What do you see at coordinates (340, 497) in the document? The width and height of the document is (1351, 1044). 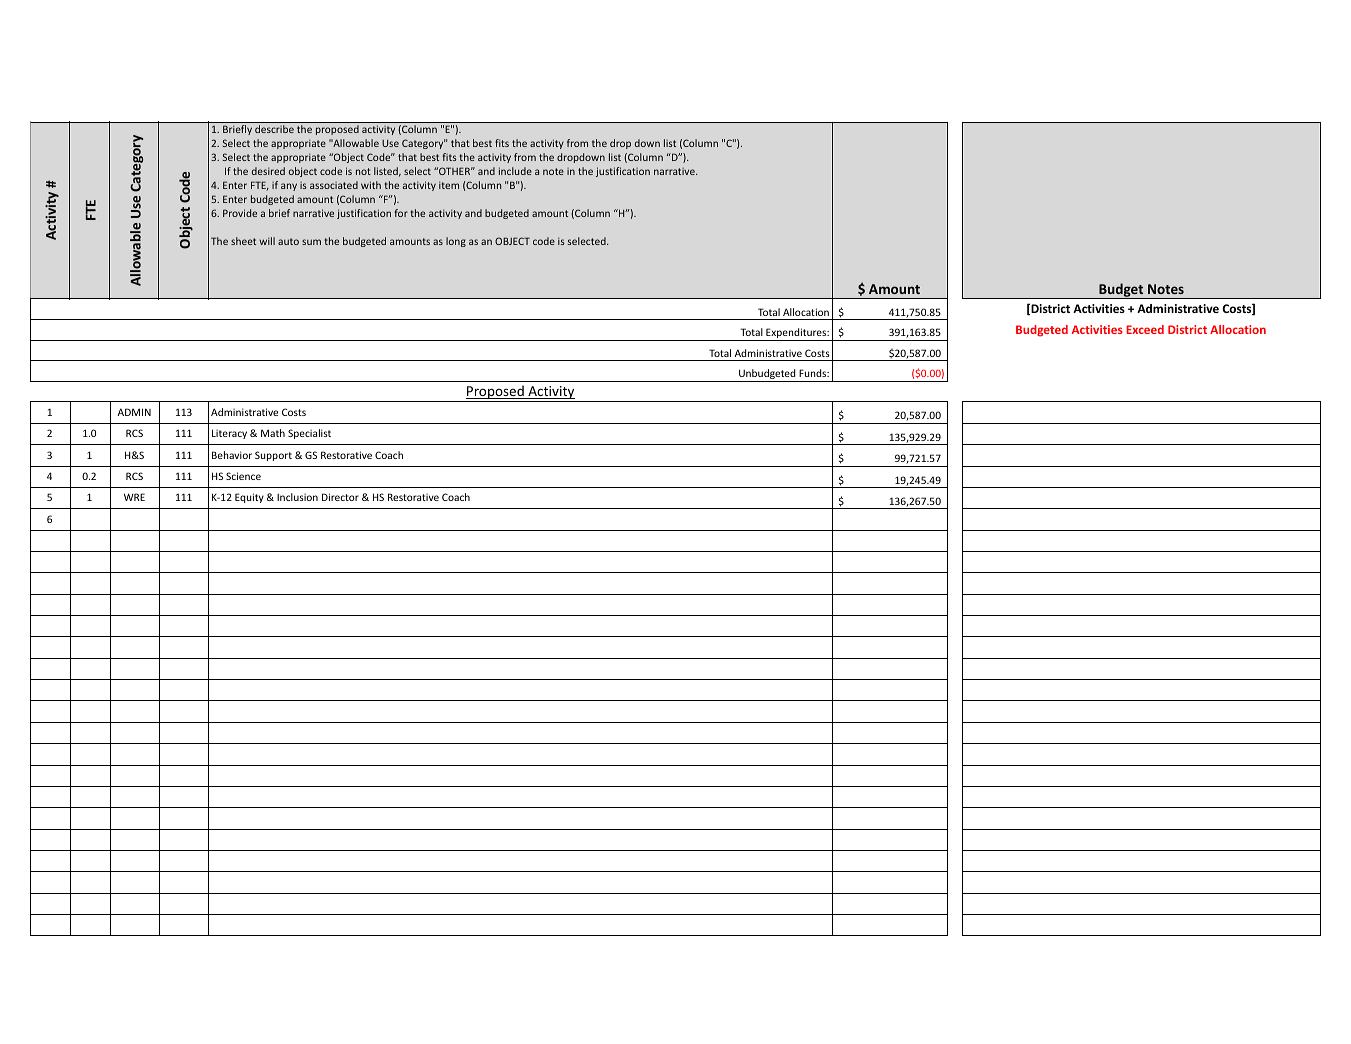 I see `Director` at bounding box center [340, 497].
